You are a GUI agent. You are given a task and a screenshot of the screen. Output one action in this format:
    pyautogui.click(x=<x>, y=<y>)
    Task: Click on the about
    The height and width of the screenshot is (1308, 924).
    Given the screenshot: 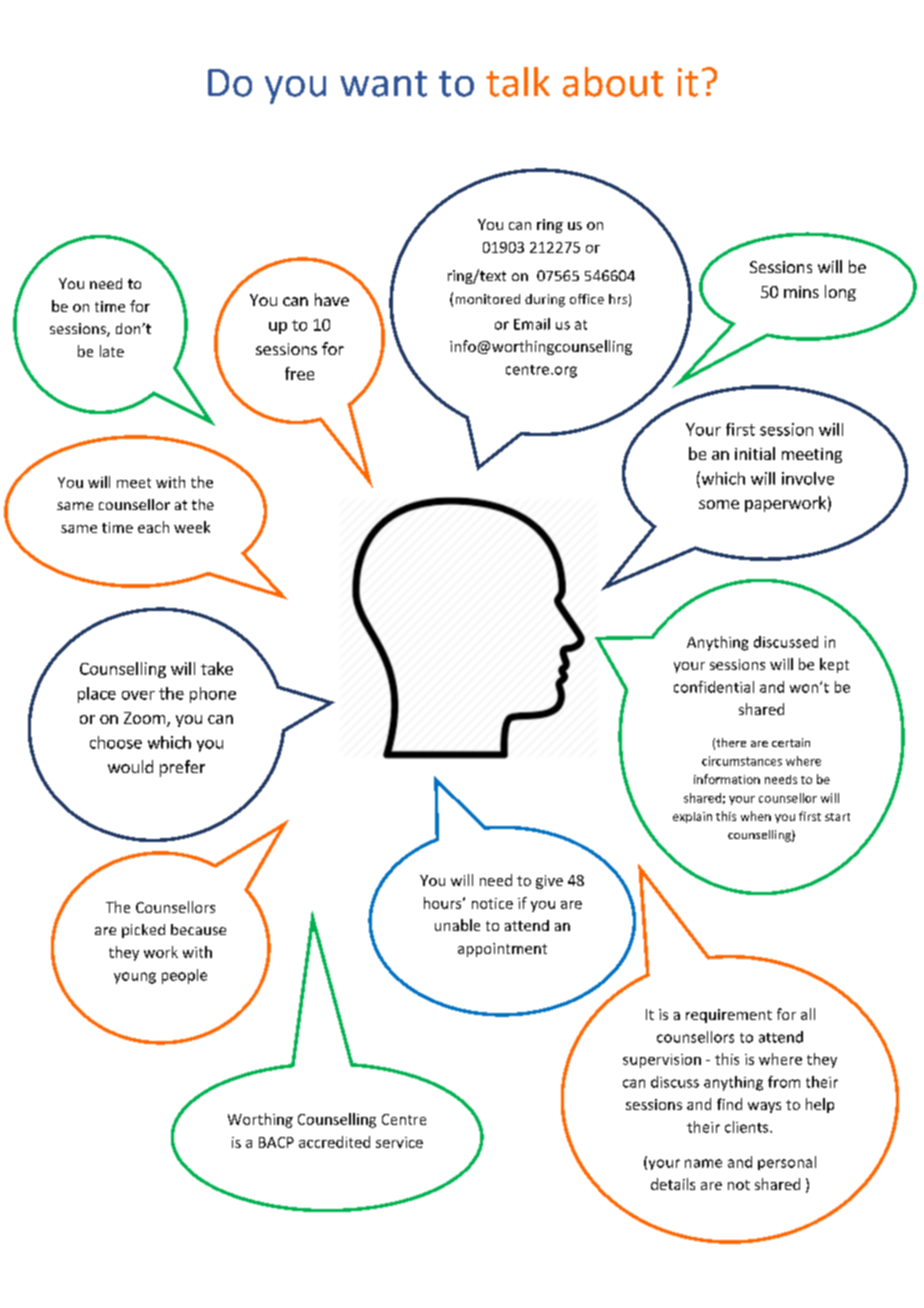 What is the action you would take?
    pyautogui.click(x=613, y=82)
